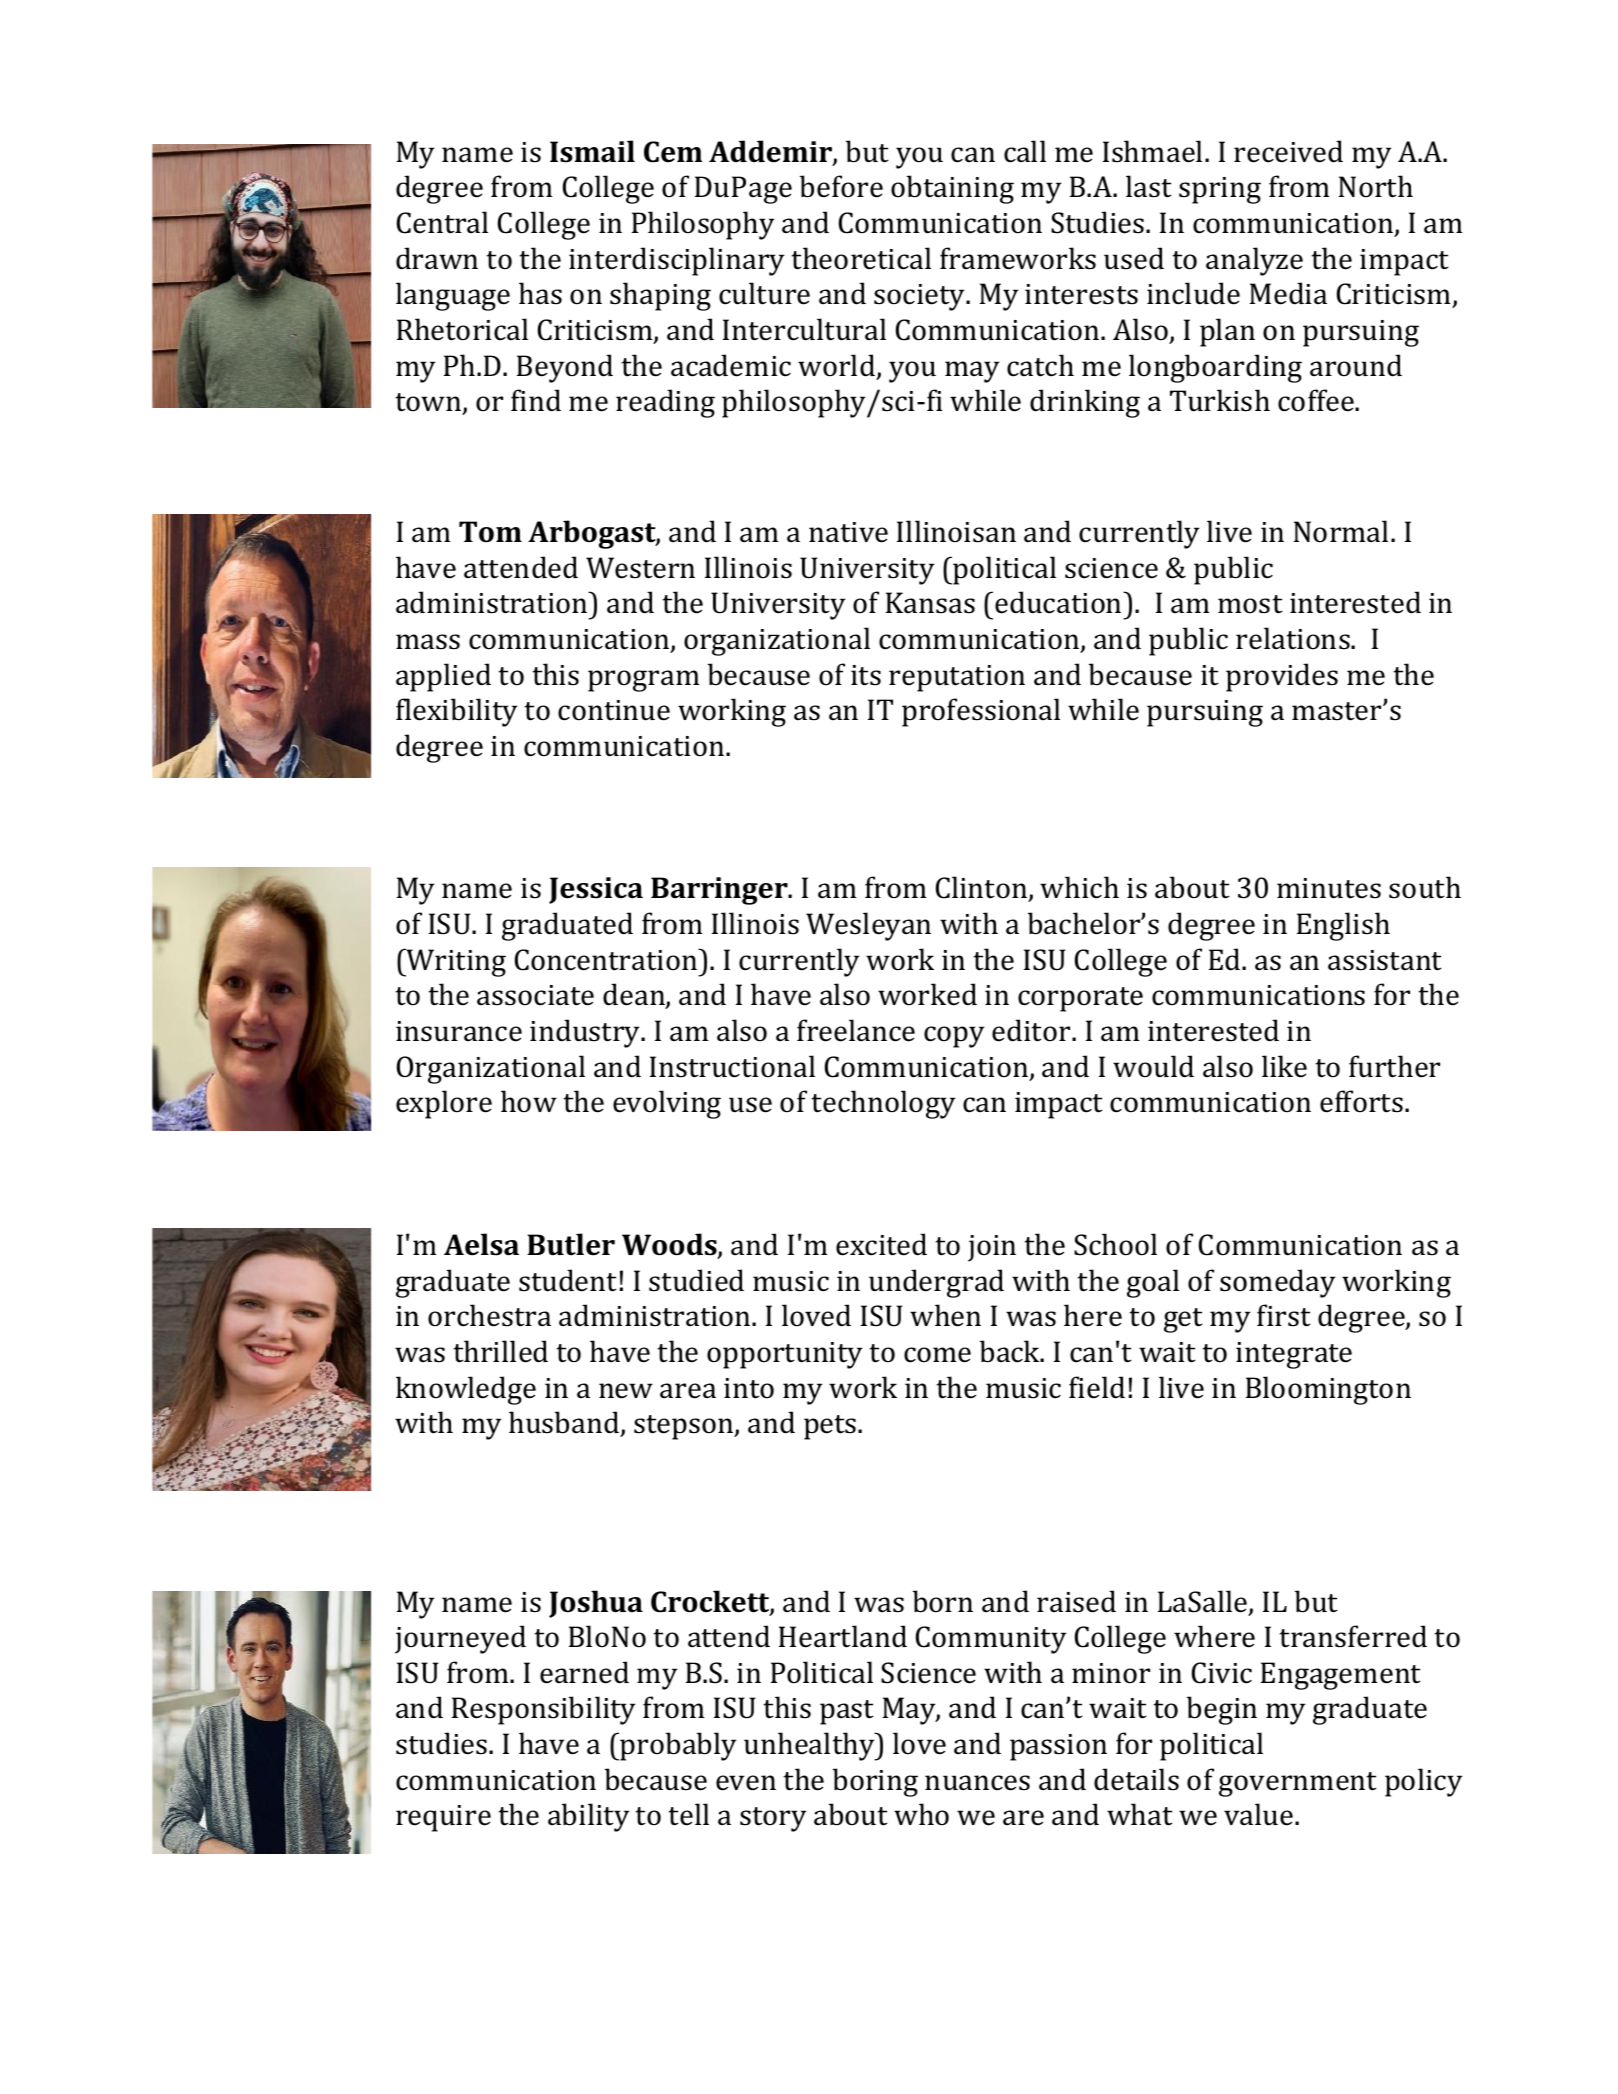  Describe the element at coordinates (1278, 1283) in the document. I see `someday` at that location.
